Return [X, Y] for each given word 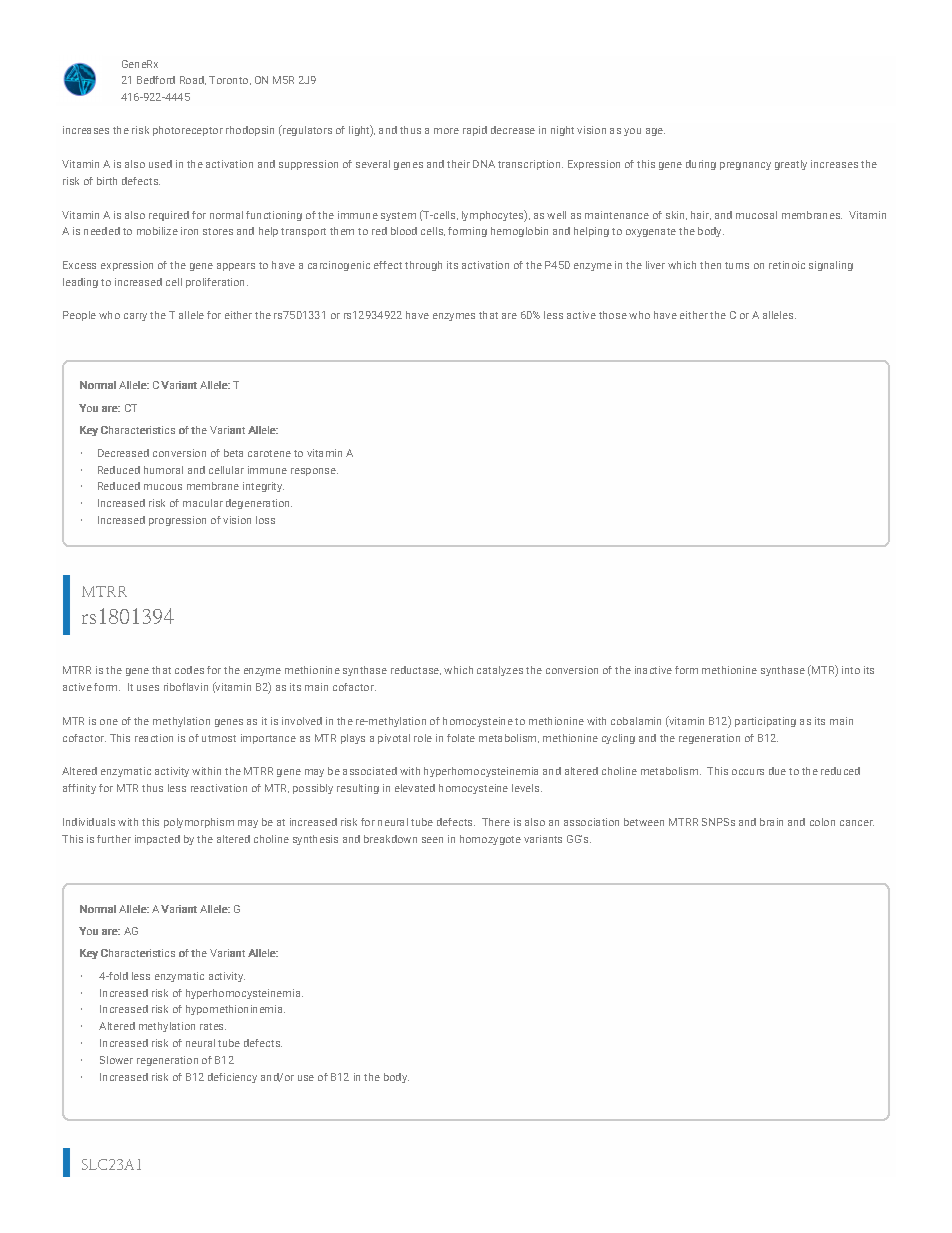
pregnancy [745, 166]
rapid [475, 131]
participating [765, 722]
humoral [163, 470]
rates [213, 1026]
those [613, 315]
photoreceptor [188, 131]
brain [771, 822]
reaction [154, 738]
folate [461, 738]
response [314, 472]
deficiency [232, 1078]
